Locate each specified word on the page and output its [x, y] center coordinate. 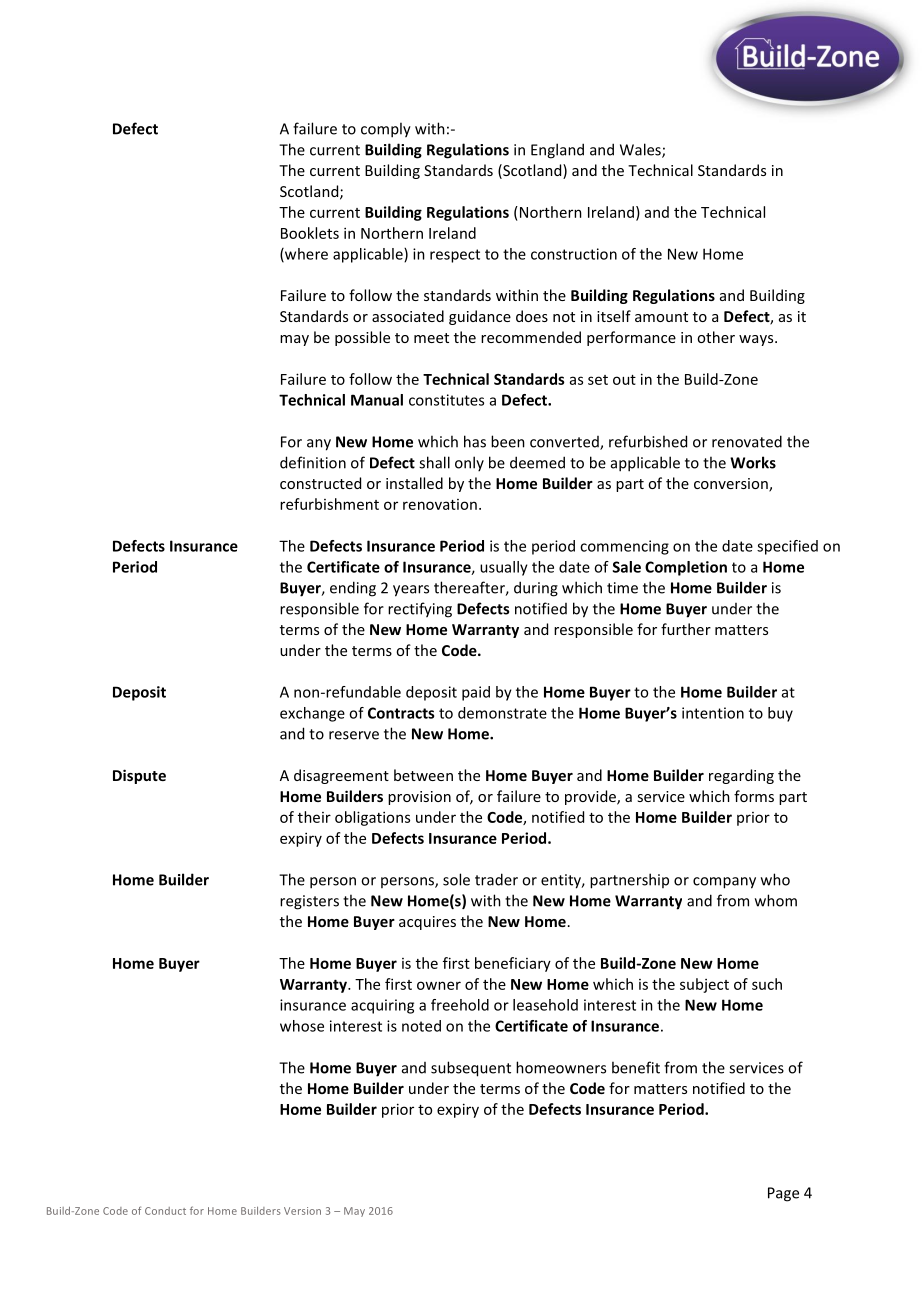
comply [386, 130]
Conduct [165, 1211]
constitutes [446, 400]
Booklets [310, 233]
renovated [747, 441]
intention [713, 713]
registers [309, 902]
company [724, 883]
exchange [312, 714]
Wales [641, 150]
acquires [427, 923]
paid [476, 693]
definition [313, 462]
